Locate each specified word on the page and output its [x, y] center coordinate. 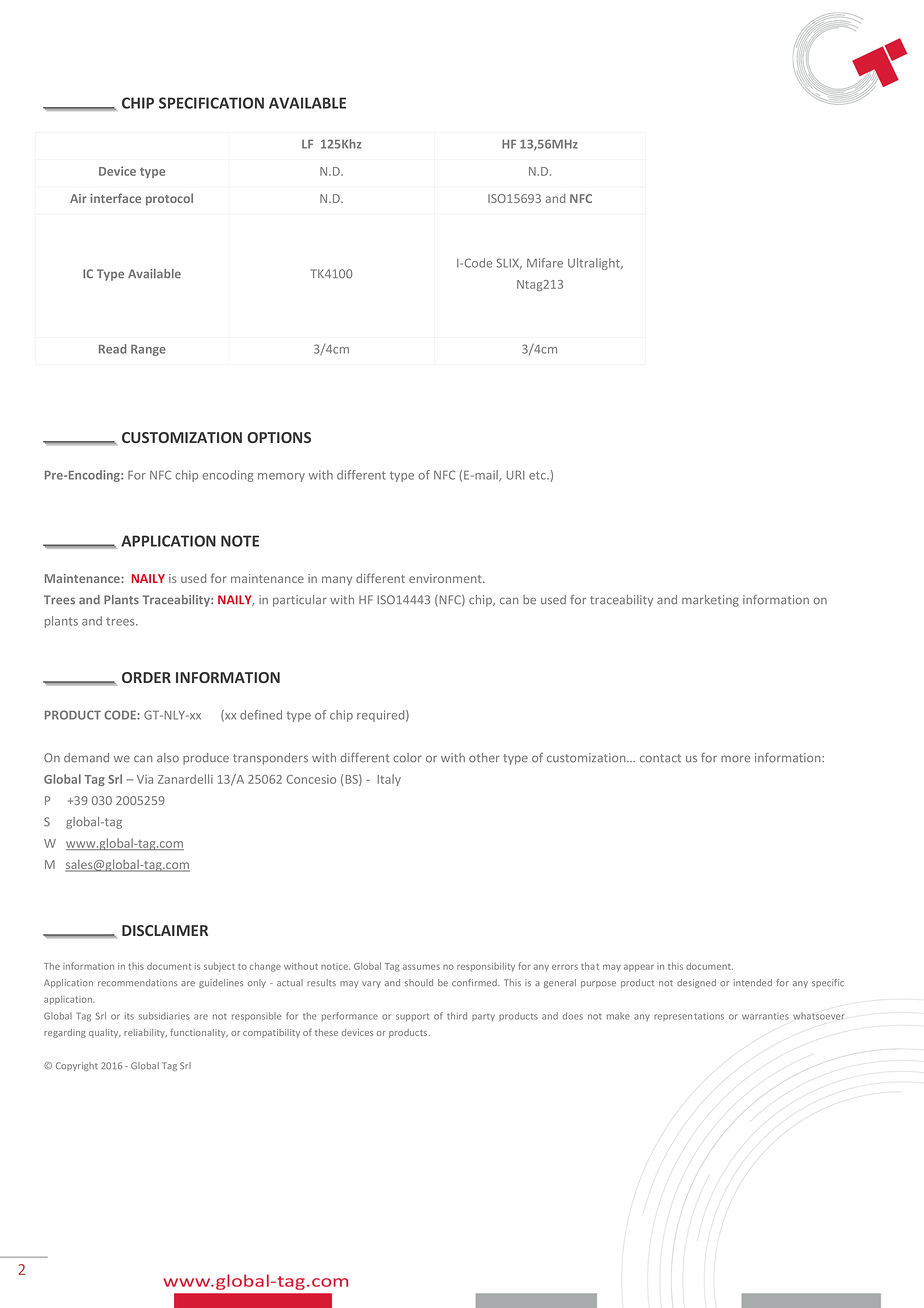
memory [281, 477]
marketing [710, 601]
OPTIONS [279, 437]
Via [145, 779]
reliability [145, 1033]
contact [660, 758]
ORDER [146, 677]
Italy [389, 780]
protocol [169, 199]
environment [446, 578]
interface [115, 198]
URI [515, 475]
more [735, 759]
